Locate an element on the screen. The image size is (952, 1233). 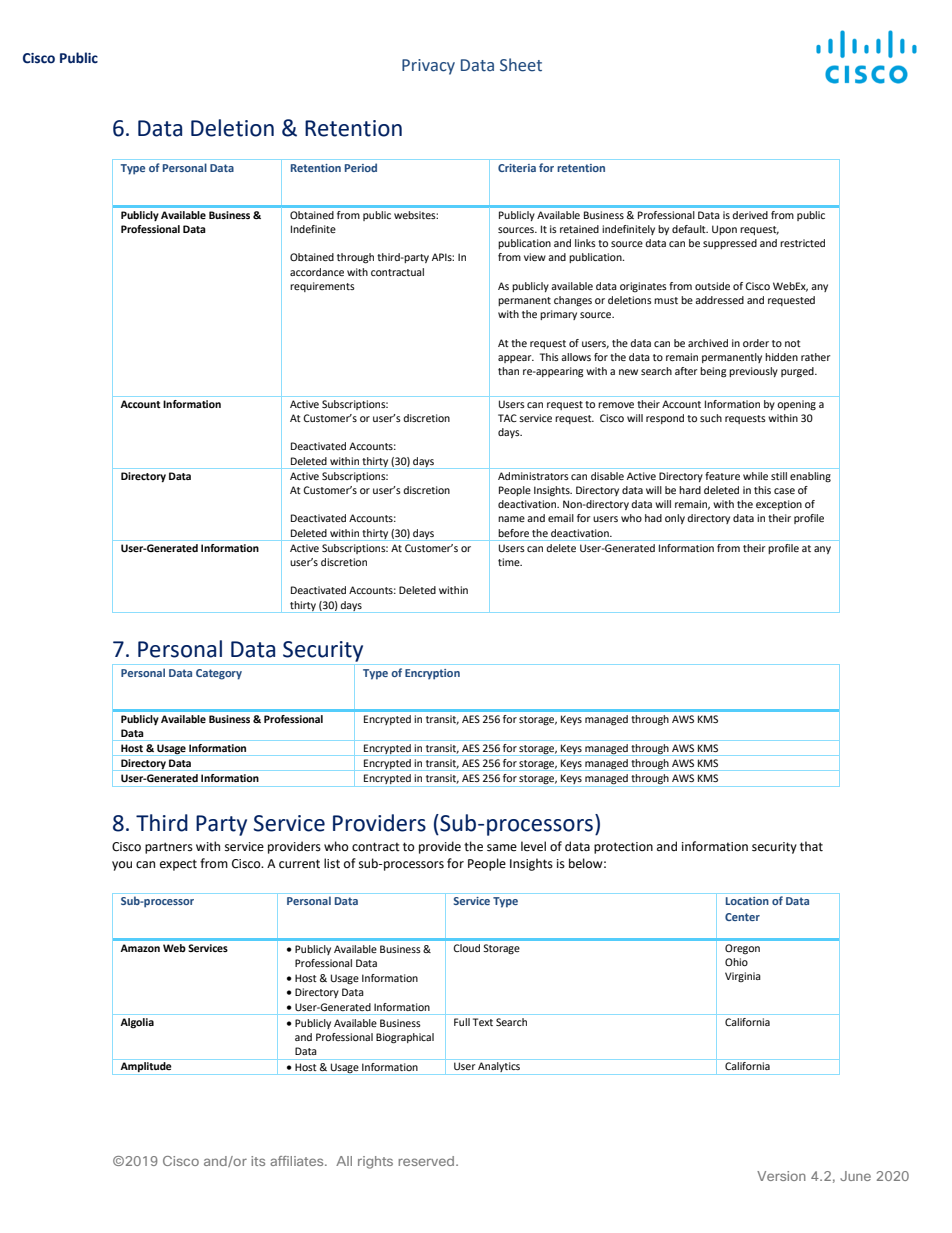
its is located at coordinates (258, 1161).
